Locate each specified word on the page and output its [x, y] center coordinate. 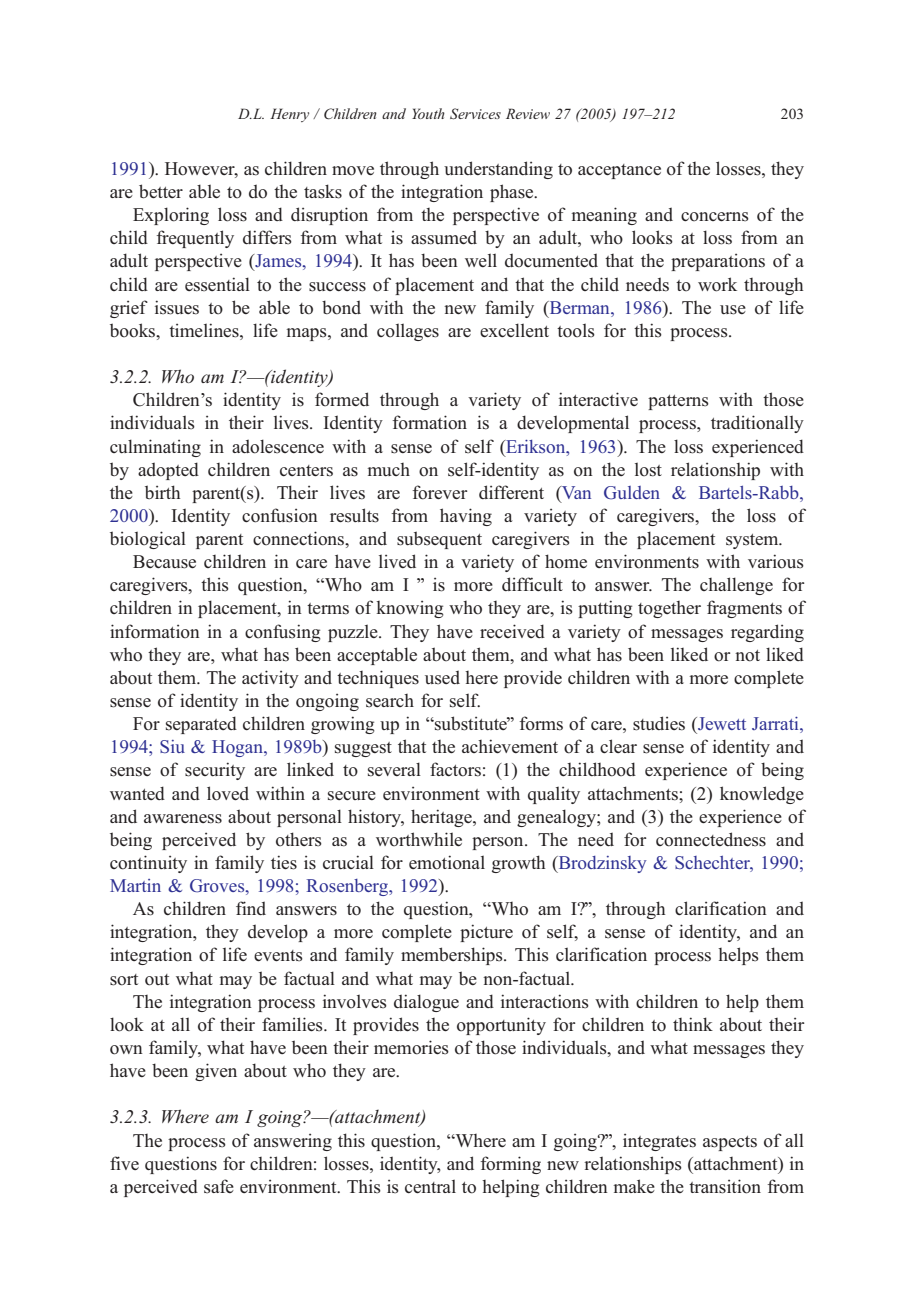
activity [270, 679]
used [442, 677]
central [430, 1186]
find [251, 908]
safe [219, 1186]
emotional [447, 862]
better [161, 191]
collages [408, 332]
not [747, 656]
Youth [428, 113]
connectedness [711, 839]
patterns [678, 402]
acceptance [619, 171]
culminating [155, 448]
